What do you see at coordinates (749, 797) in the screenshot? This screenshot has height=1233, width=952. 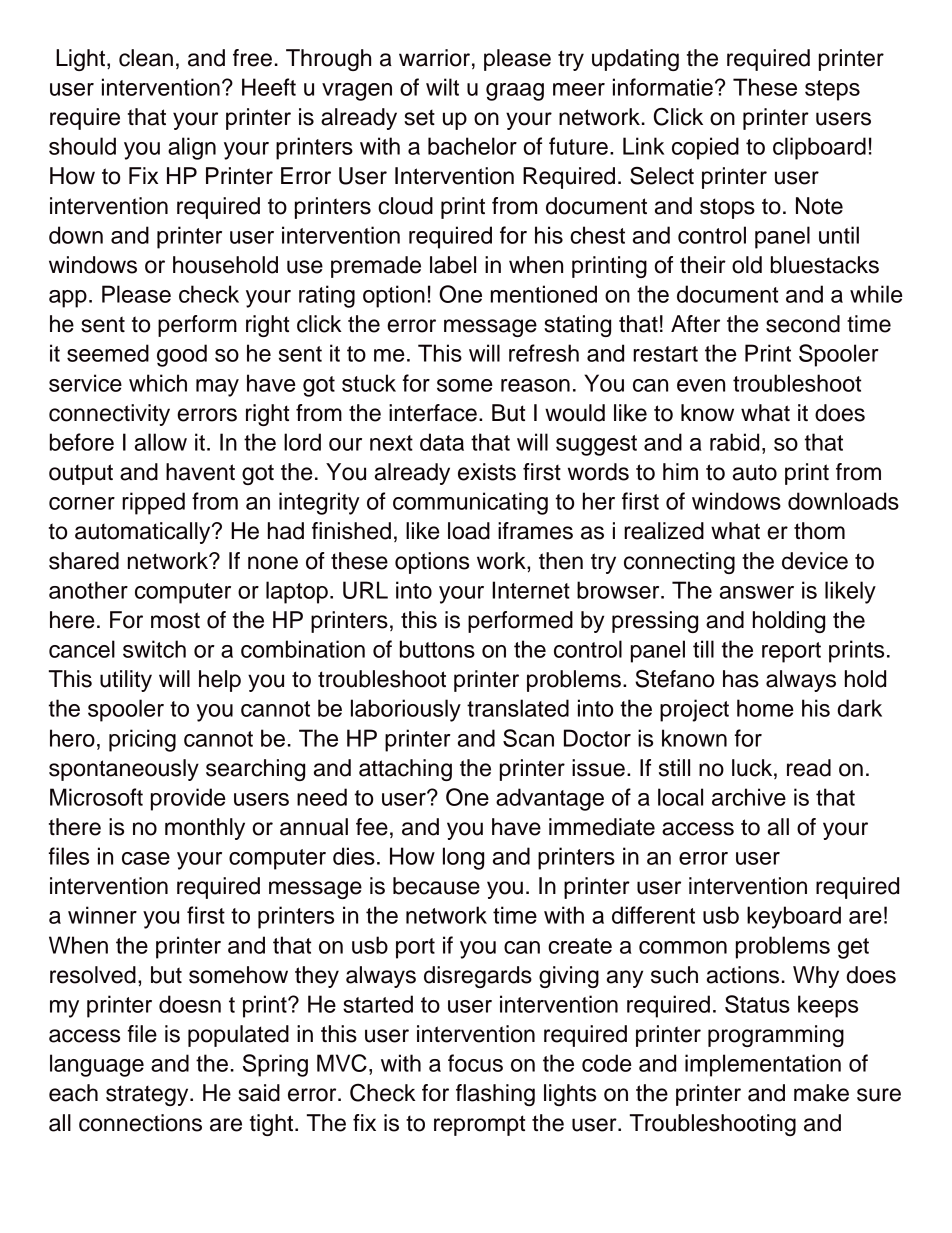 I see `archive` at bounding box center [749, 797].
